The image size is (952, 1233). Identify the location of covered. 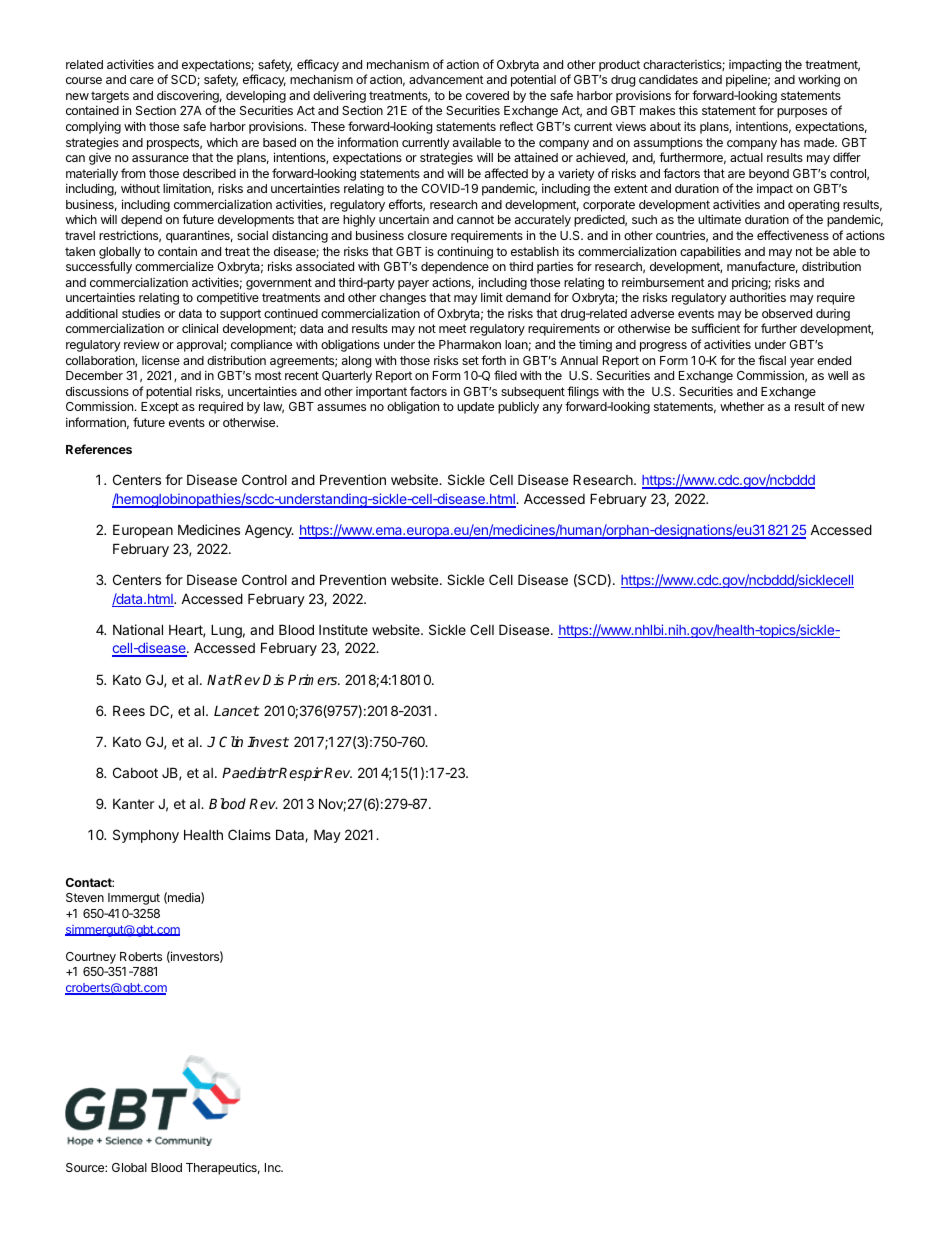
(487, 95).
